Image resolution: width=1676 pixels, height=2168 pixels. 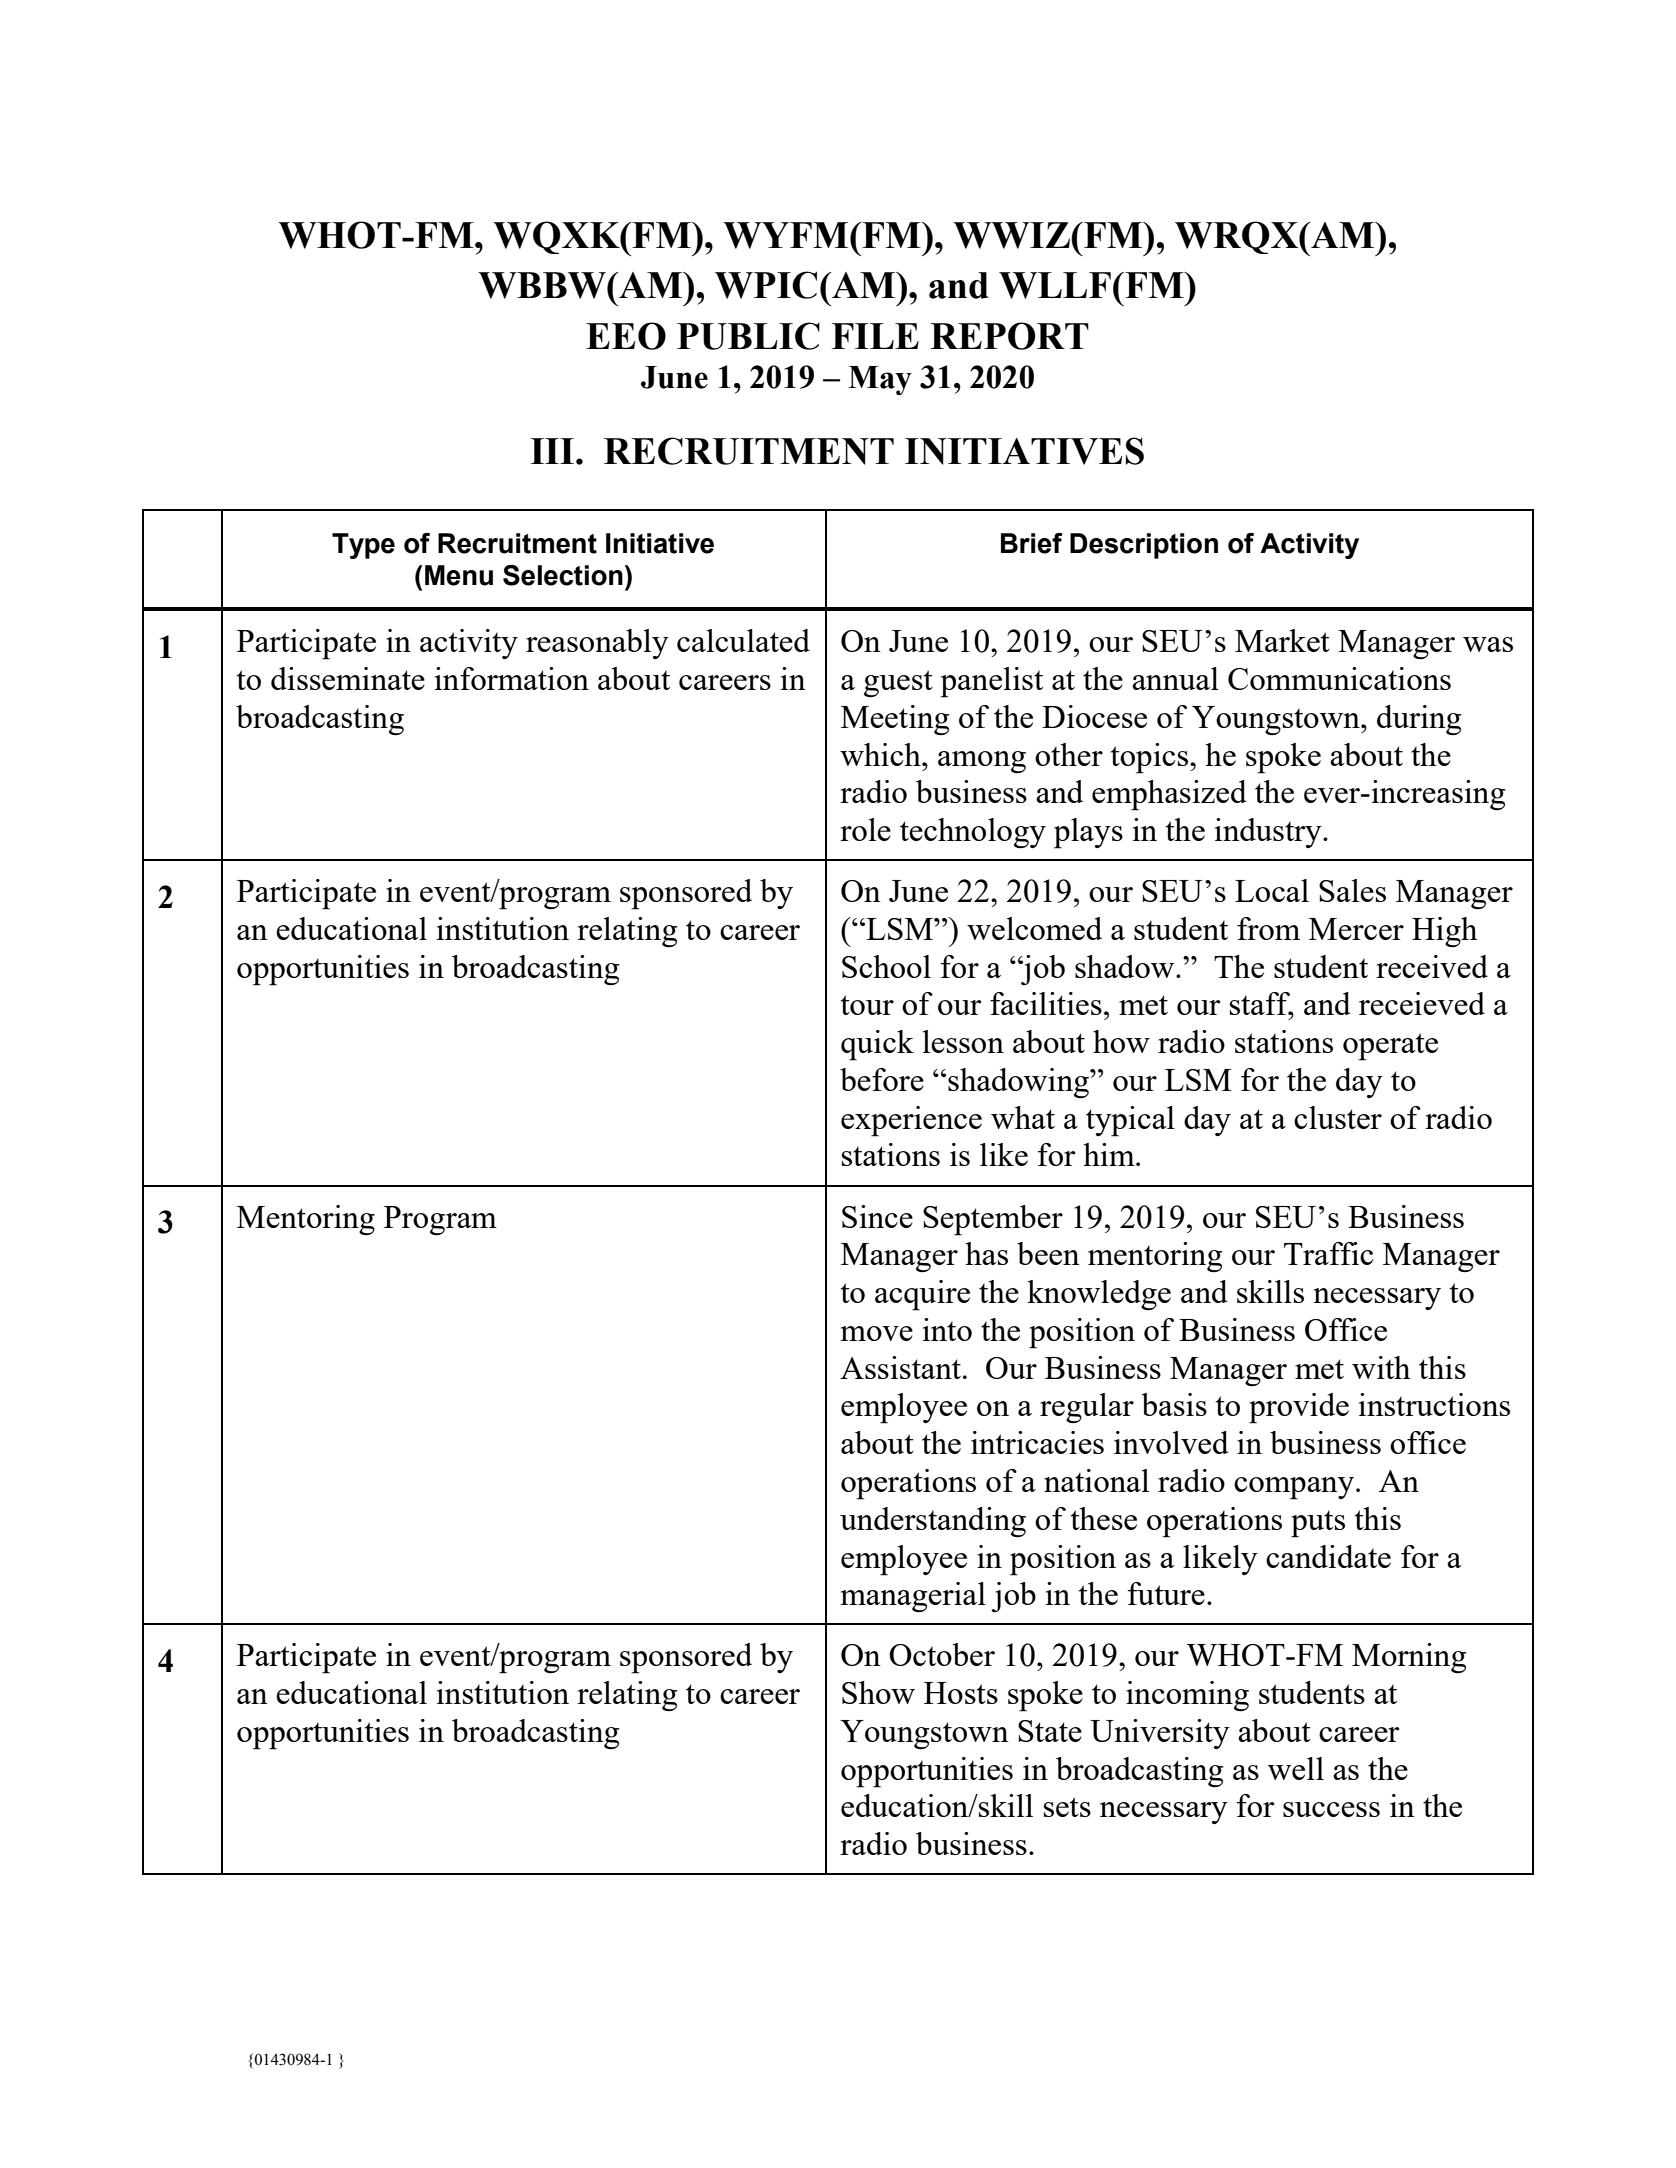 I want to click on move, so click(x=877, y=1333).
